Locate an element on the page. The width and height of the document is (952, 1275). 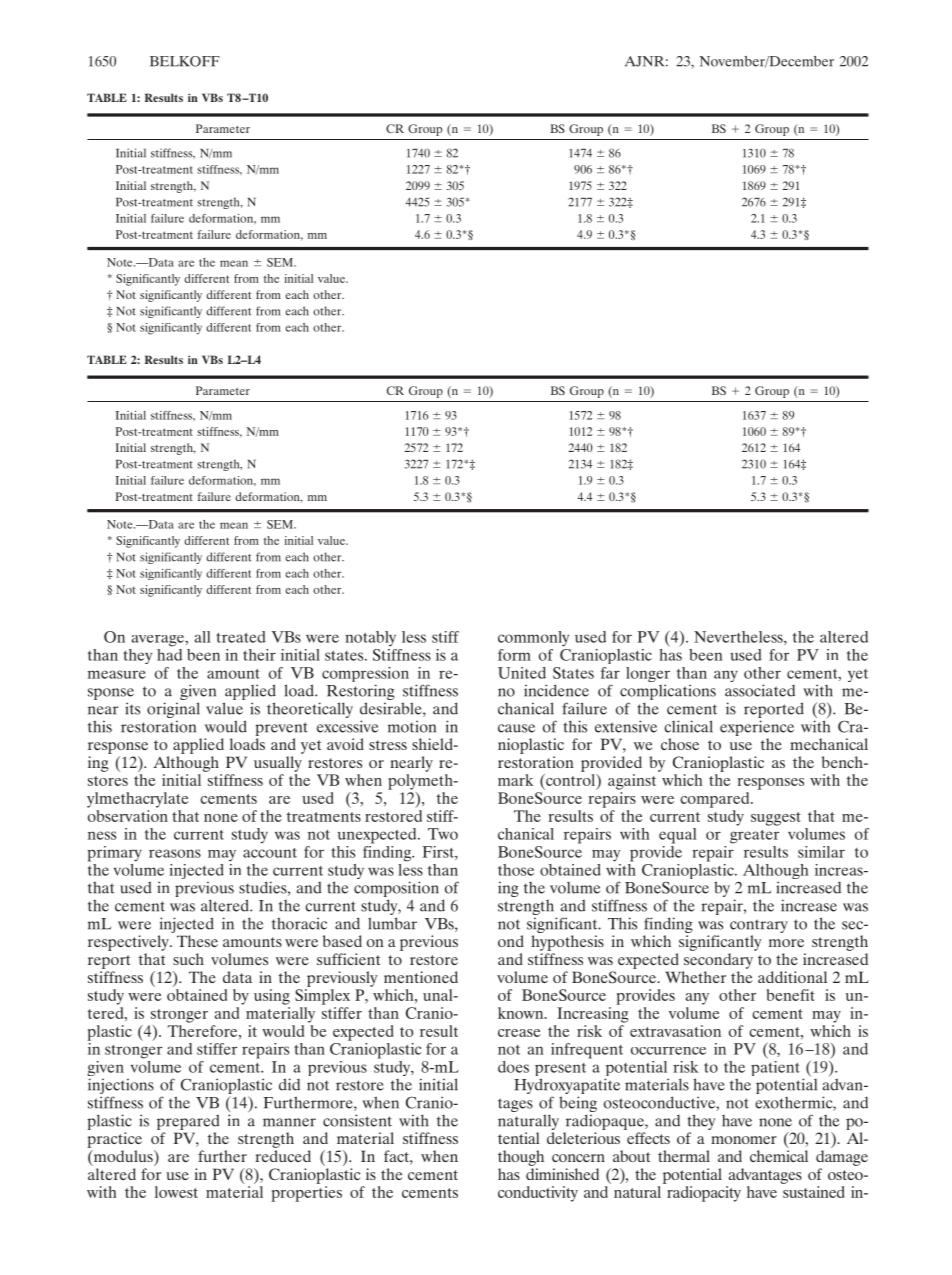
Two is located at coordinates (443, 834).
